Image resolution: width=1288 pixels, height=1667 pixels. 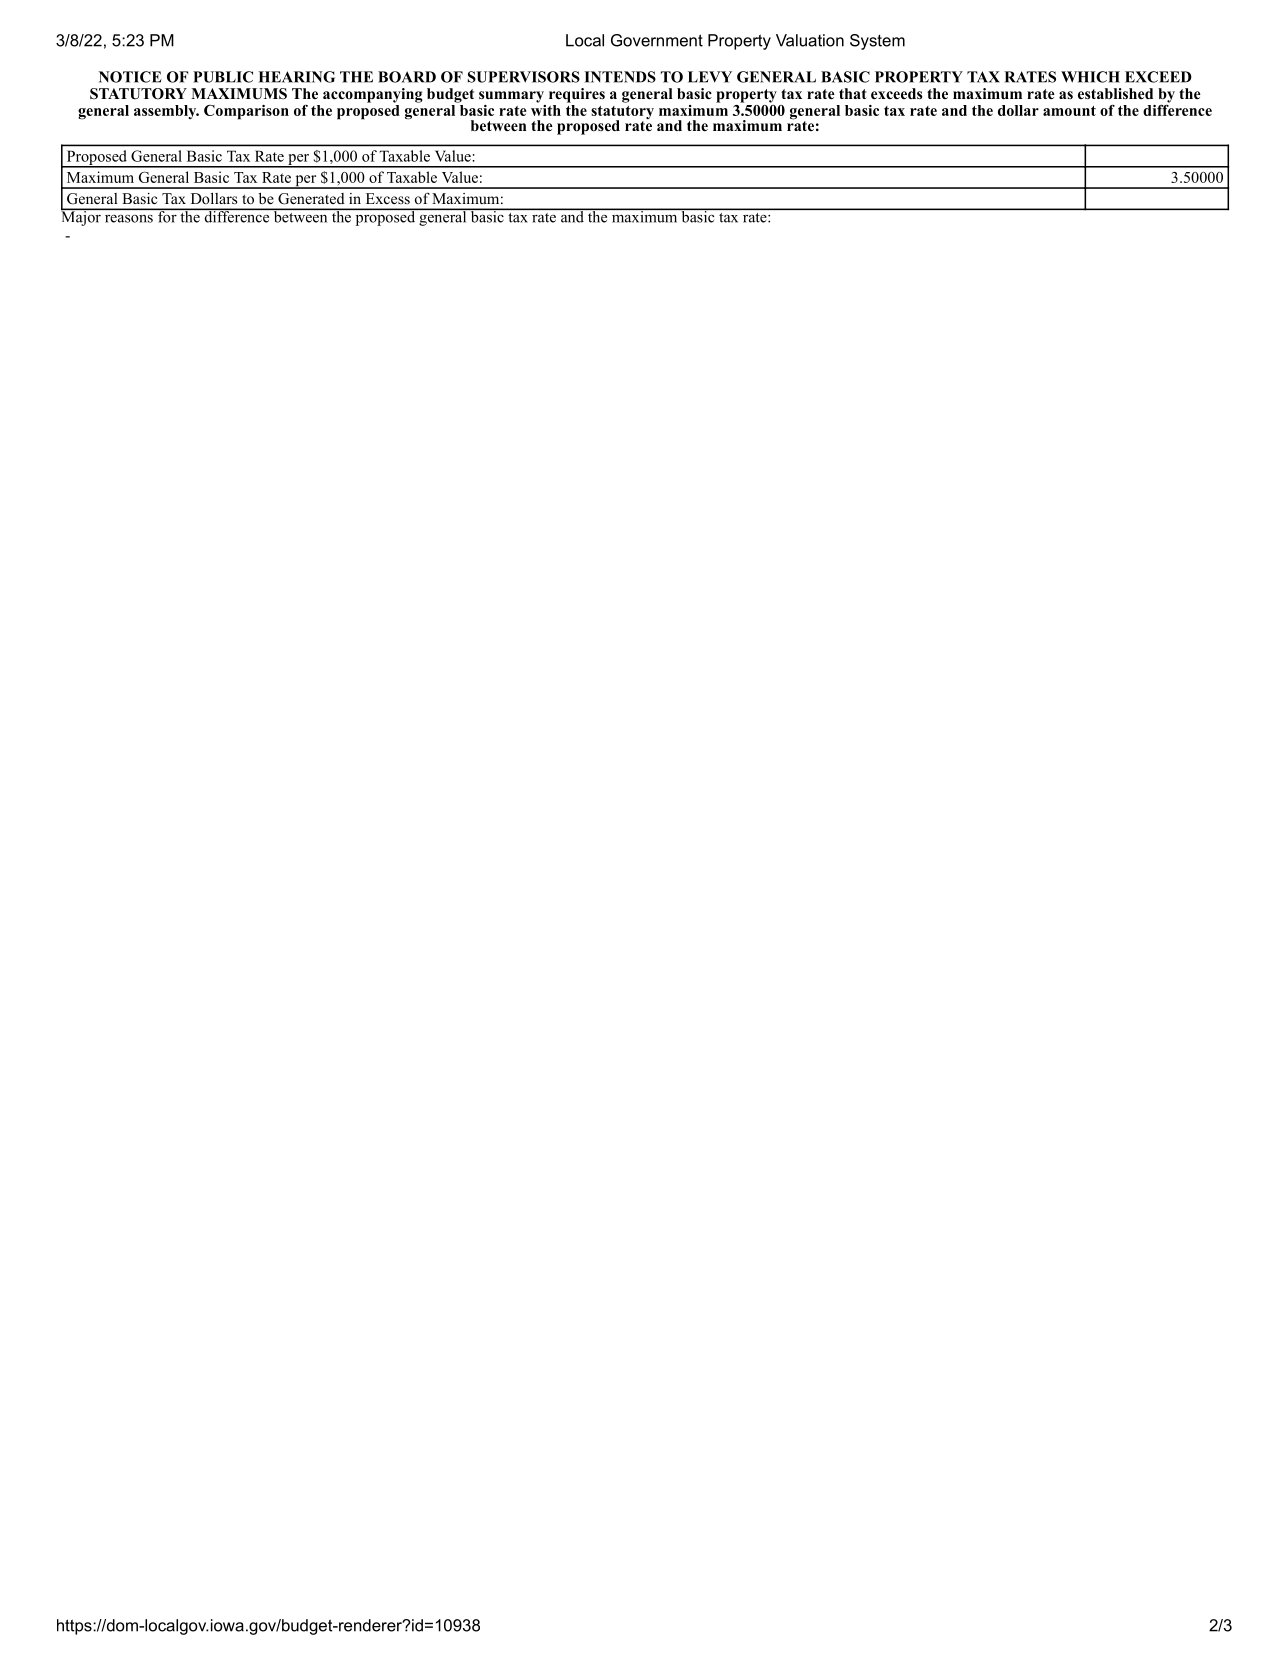 What do you see at coordinates (388, 198) in the image?
I see `Excess` at bounding box center [388, 198].
